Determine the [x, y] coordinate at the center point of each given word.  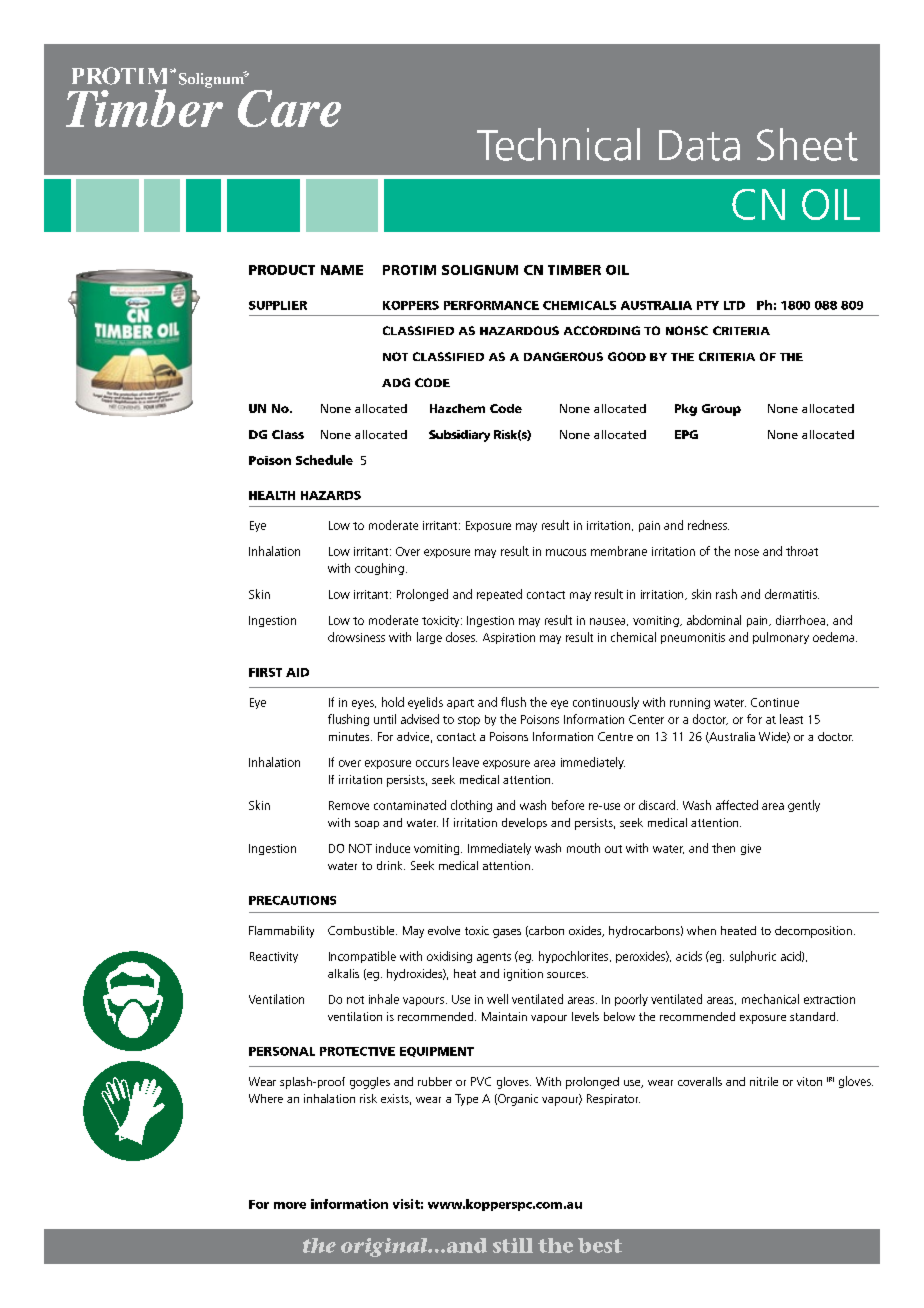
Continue [775, 702]
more [290, 1205]
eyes [364, 704]
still [513, 1245]
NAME [342, 270]
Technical [558, 144]
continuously [606, 703]
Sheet [807, 144]
